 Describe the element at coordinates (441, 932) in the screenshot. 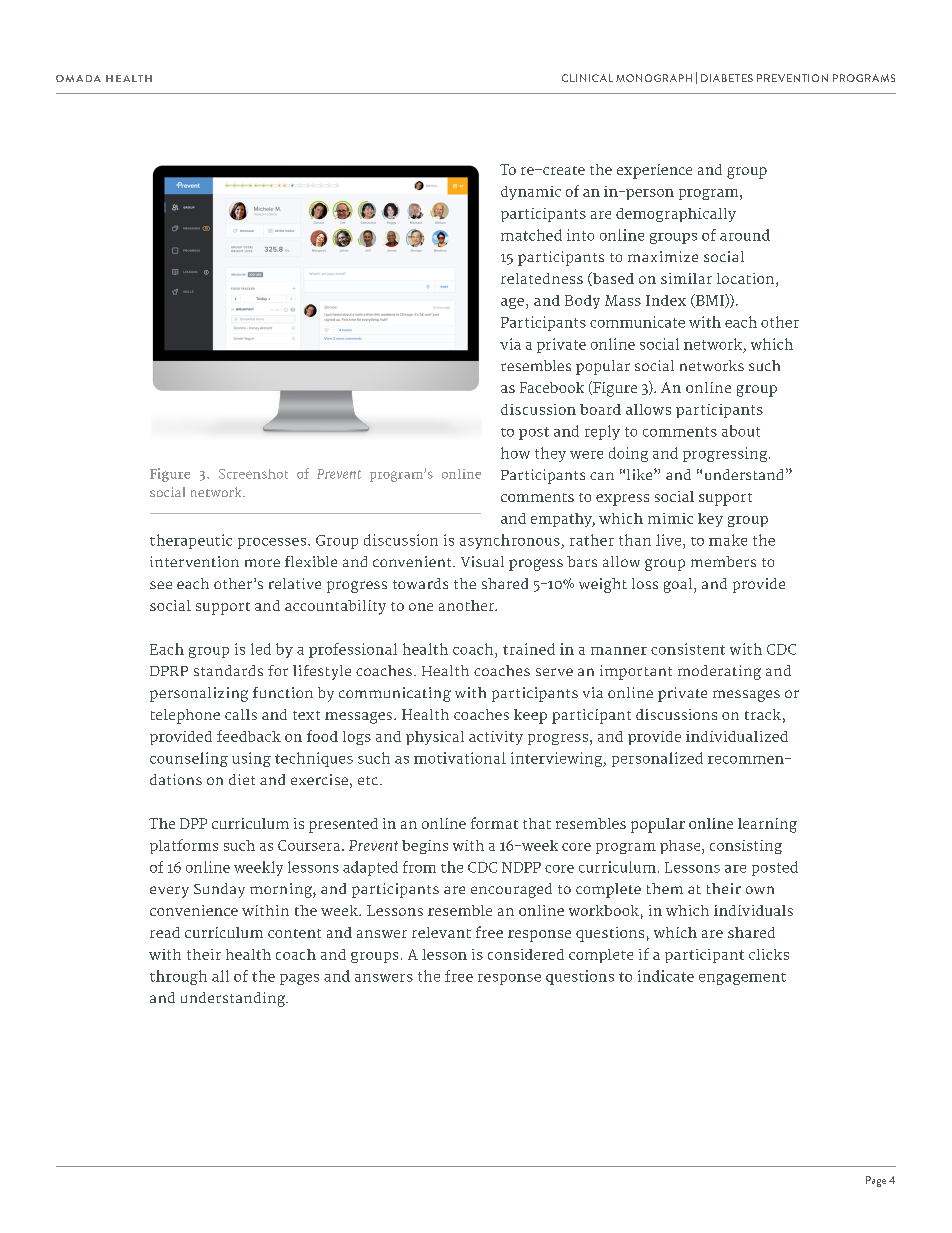

I see `relevant` at that location.
